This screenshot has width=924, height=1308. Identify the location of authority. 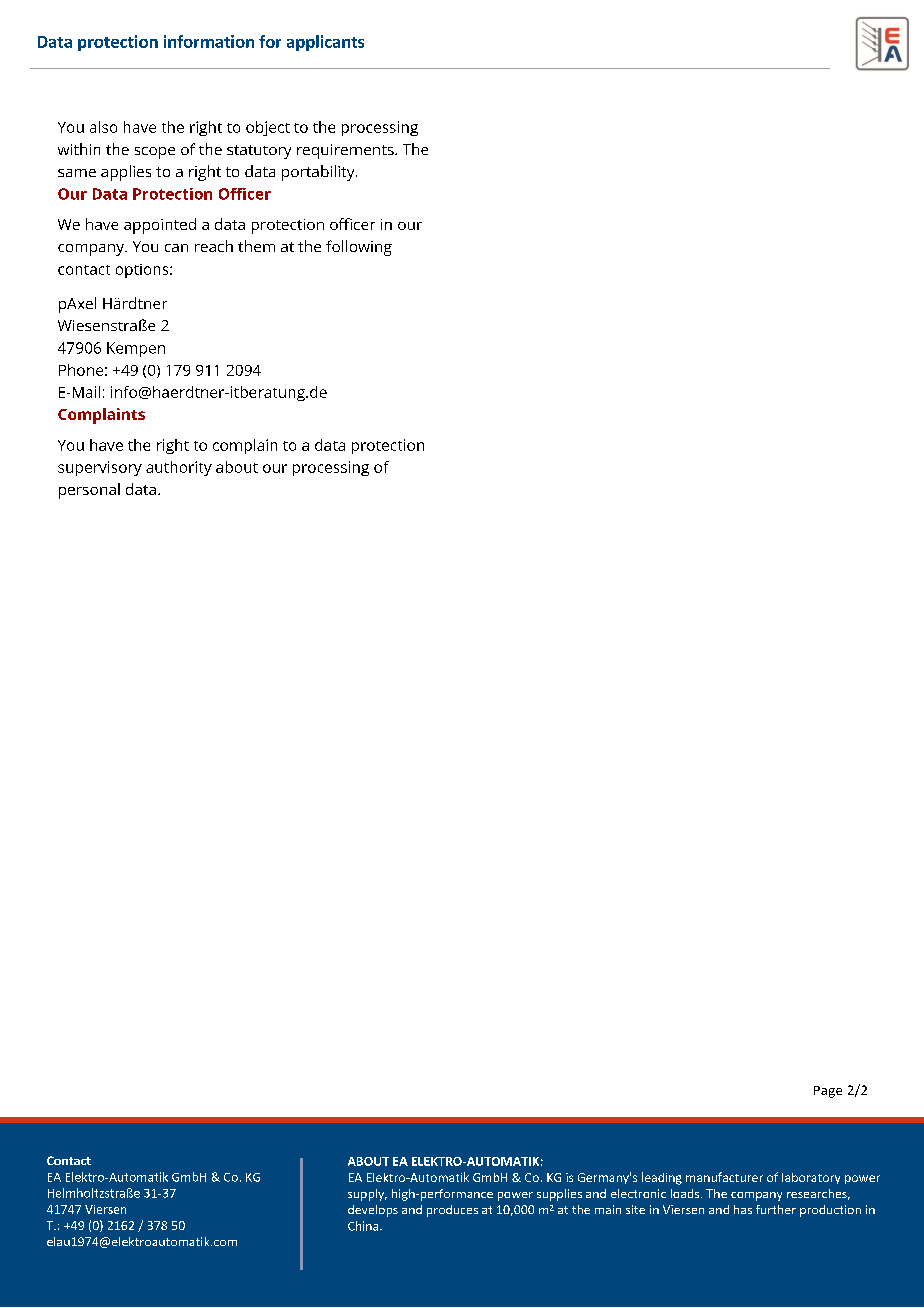
(179, 468).
